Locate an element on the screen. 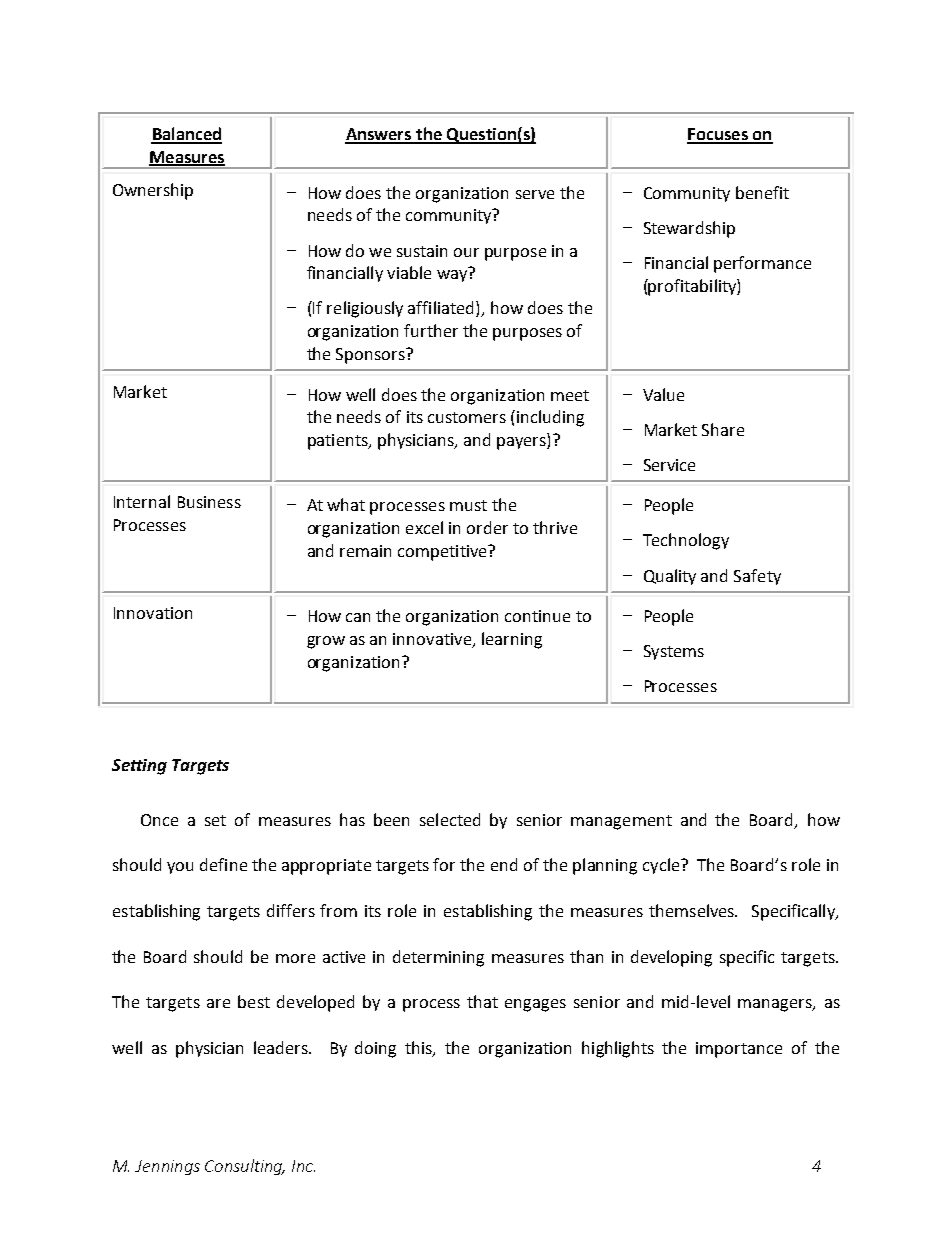 Image resolution: width=952 pixels, height=1233 pixels. further is located at coordinates (431, 330).
